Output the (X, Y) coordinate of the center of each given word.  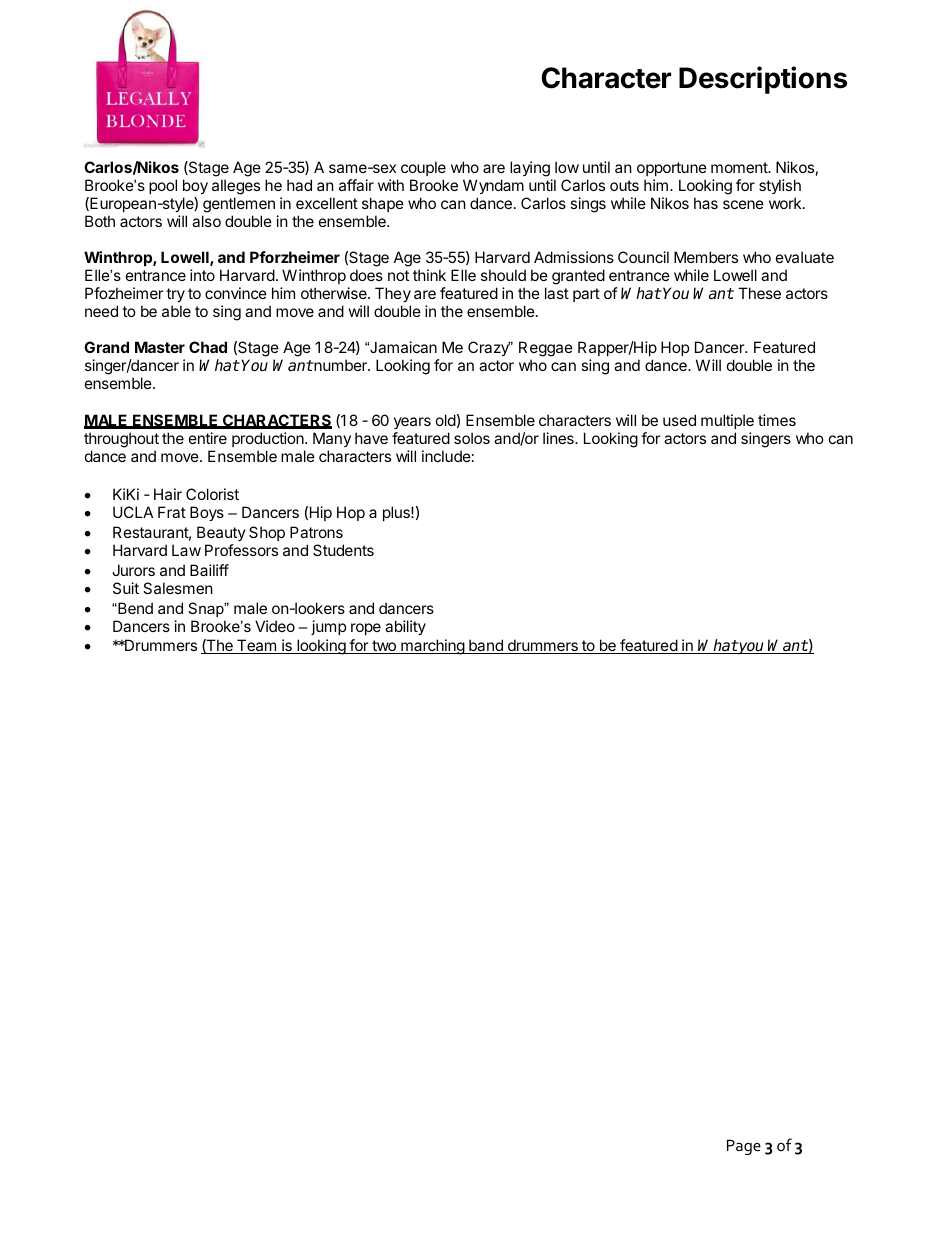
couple (423, 168)
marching (432, 647)
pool (163, 186)
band (486, 646)
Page (744, 1147)
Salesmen (178, 588)
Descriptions (763, 80)
